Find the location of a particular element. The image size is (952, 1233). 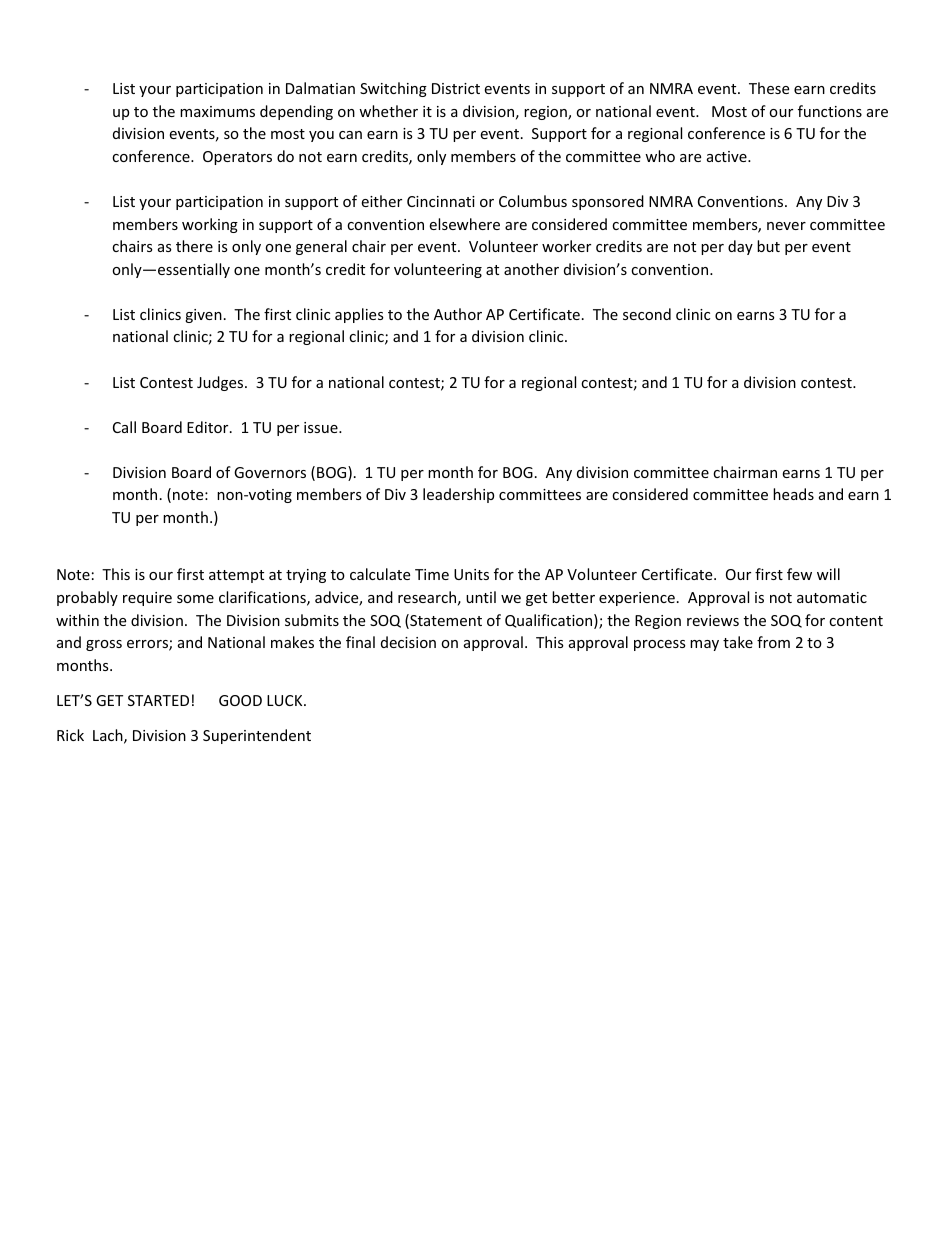

District is located at coordinates (456, 88).
